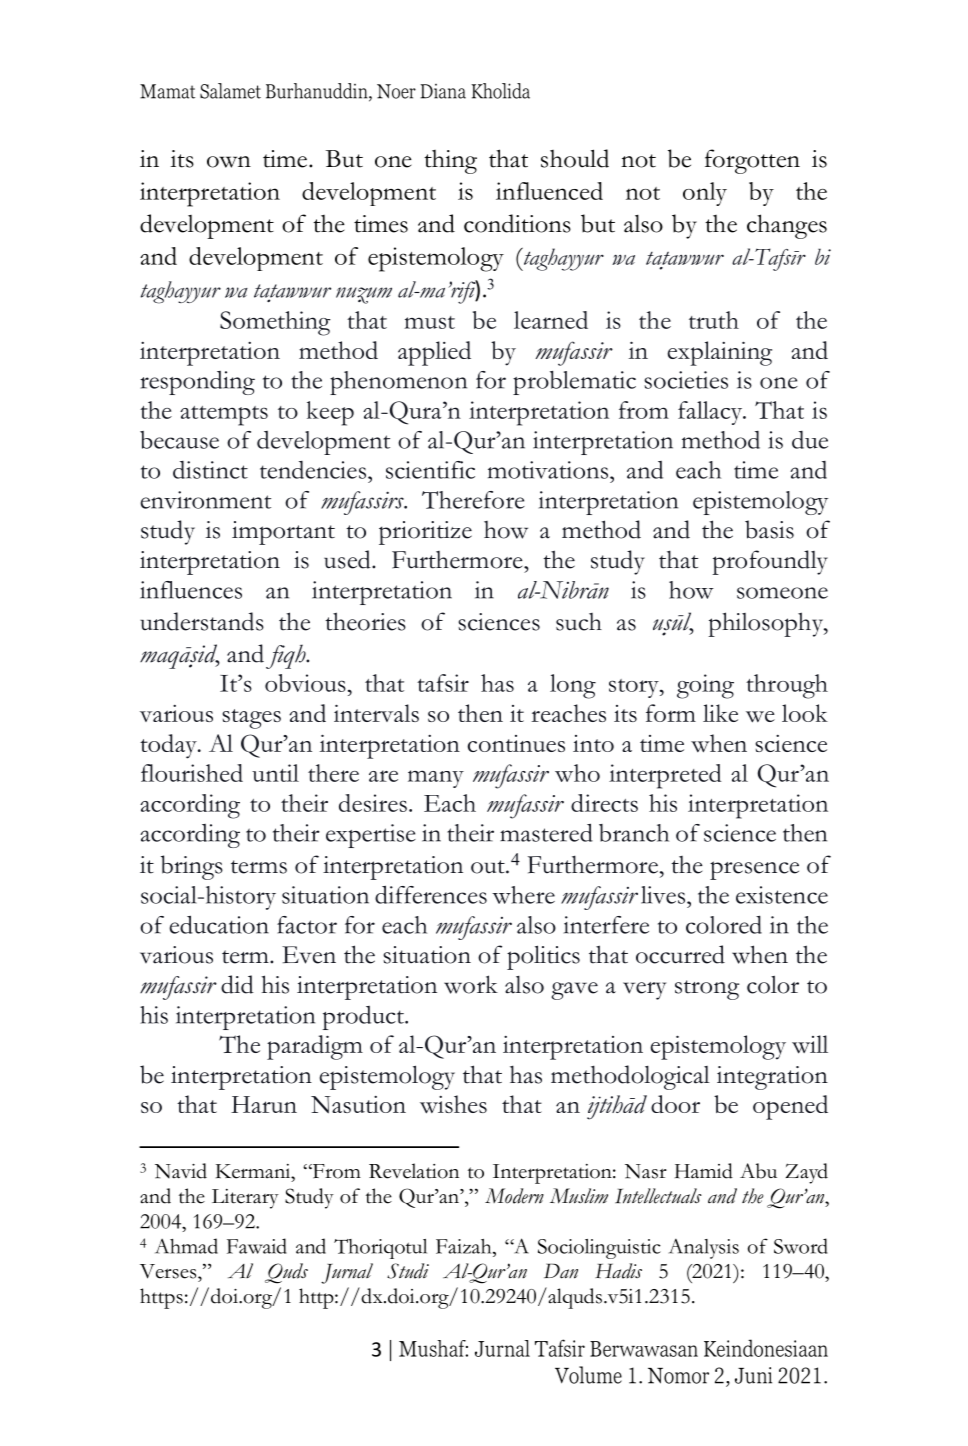  I want to click on attempts, so click(224, 416).
